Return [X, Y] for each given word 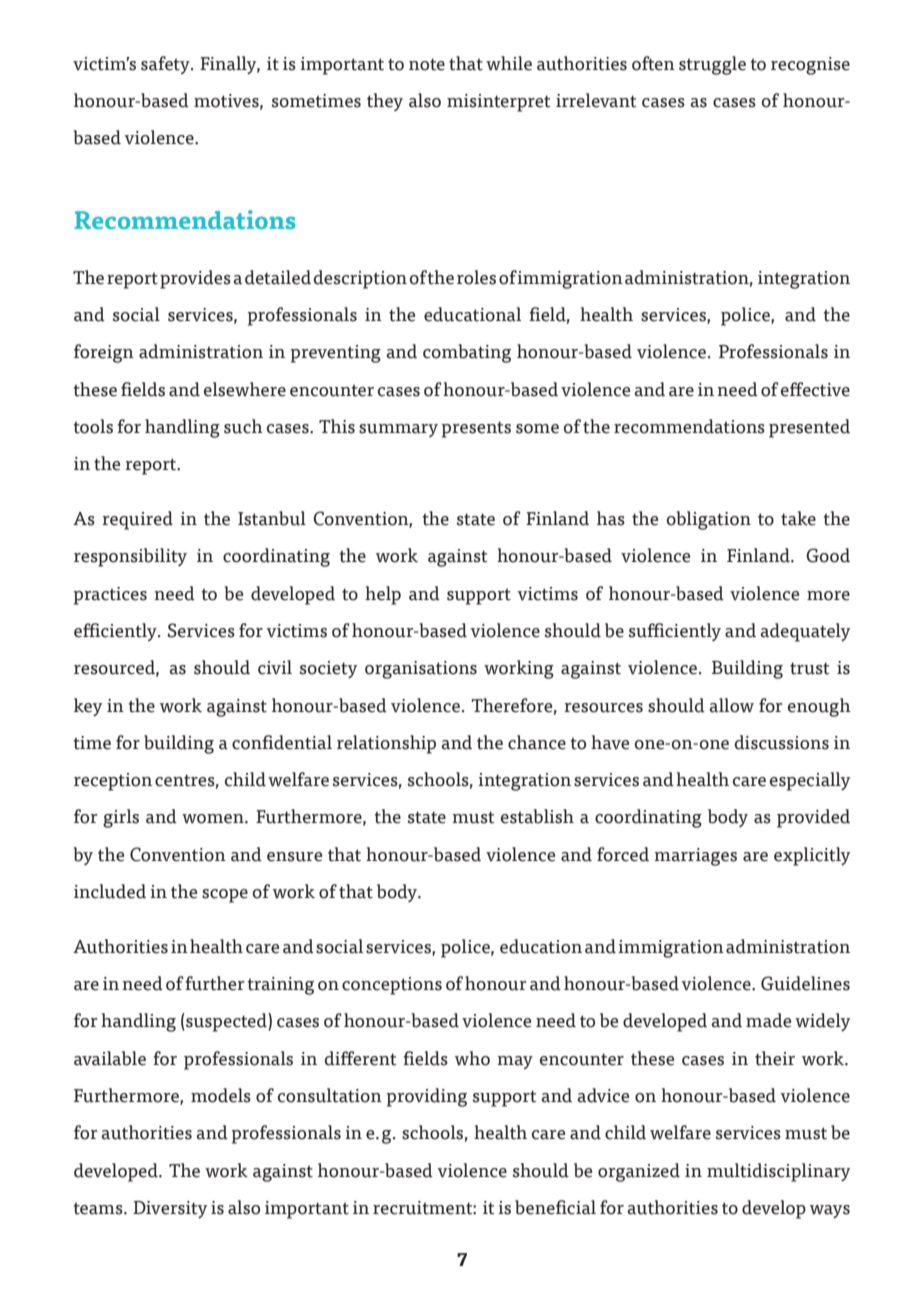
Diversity [170, 1209]
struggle [712, 65]
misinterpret [499, 103]
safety [166, 65]
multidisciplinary [778, 1172]
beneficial [555, 1207]
